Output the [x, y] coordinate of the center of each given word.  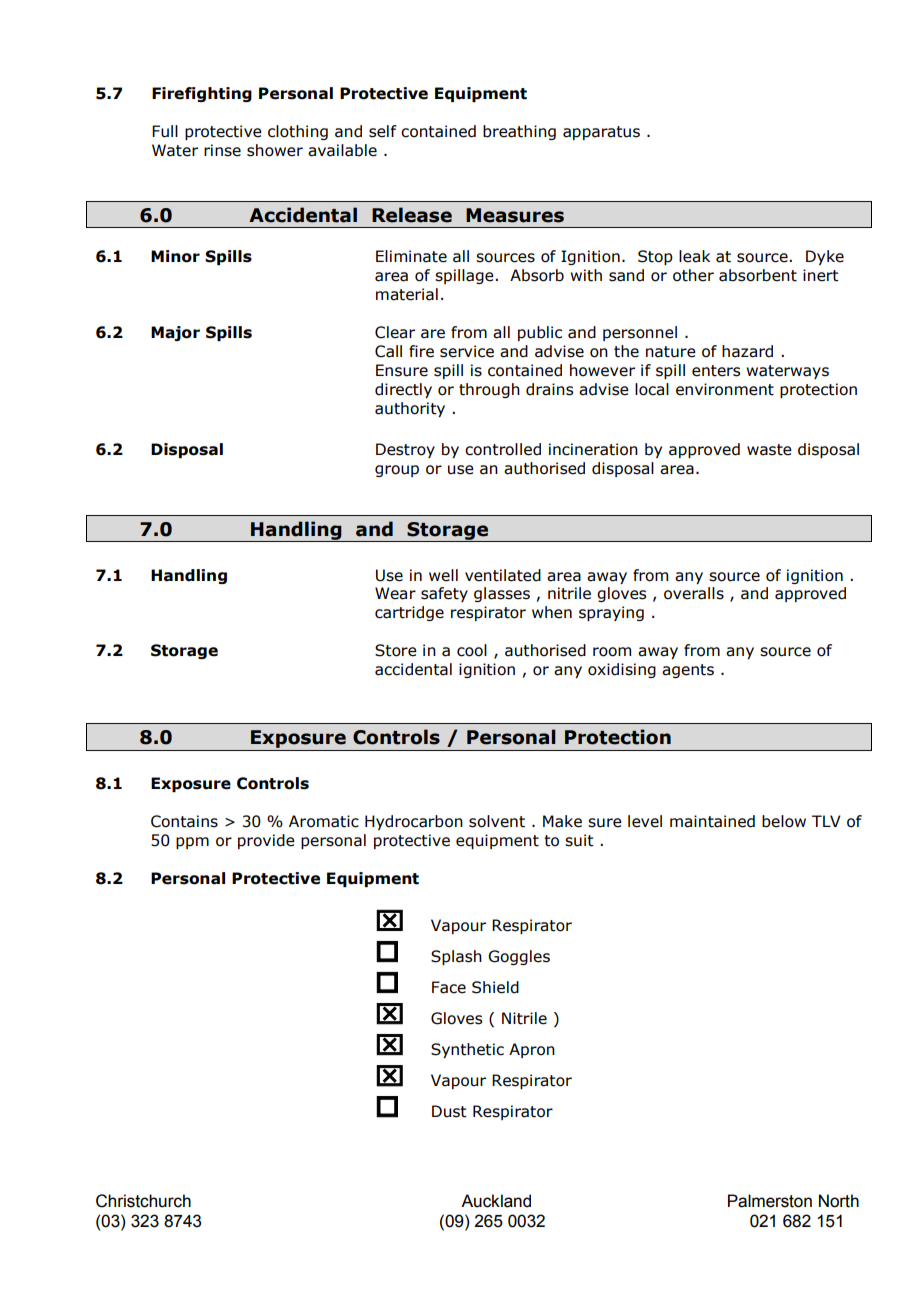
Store [396, 650]
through [489, 390]
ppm [192, 843]
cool [472, 650]
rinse [222, 150]
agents [688, 671]
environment [725, 389]
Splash [456, 957]
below [784, 821]
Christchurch [143, 1201]
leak [694, 256]
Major [175, 333]
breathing [519, 132]
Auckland [496, 1201]
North [839, 1201]
